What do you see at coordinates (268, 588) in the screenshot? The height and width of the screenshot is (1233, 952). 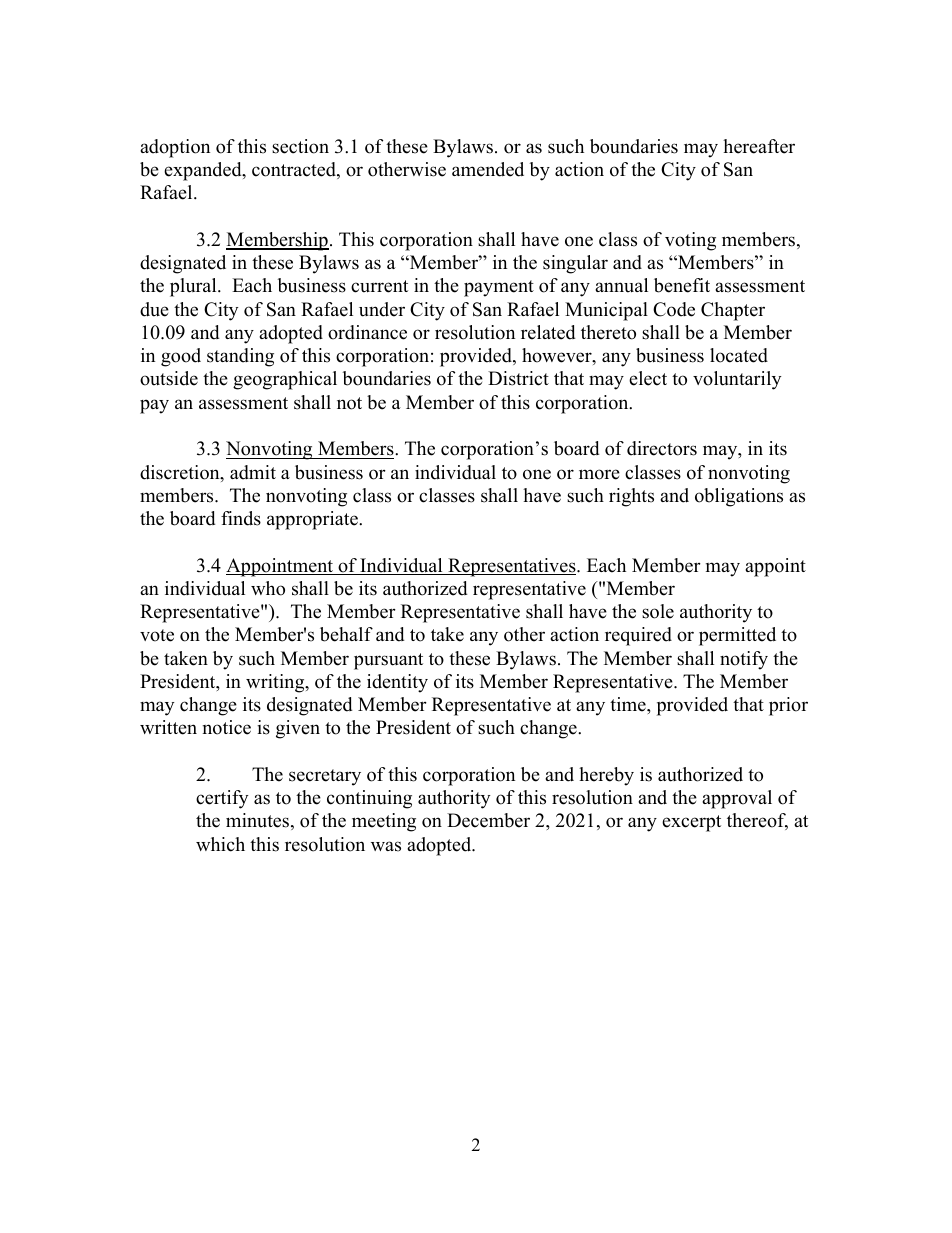 I see `who` at bounding box center [268, 588].
